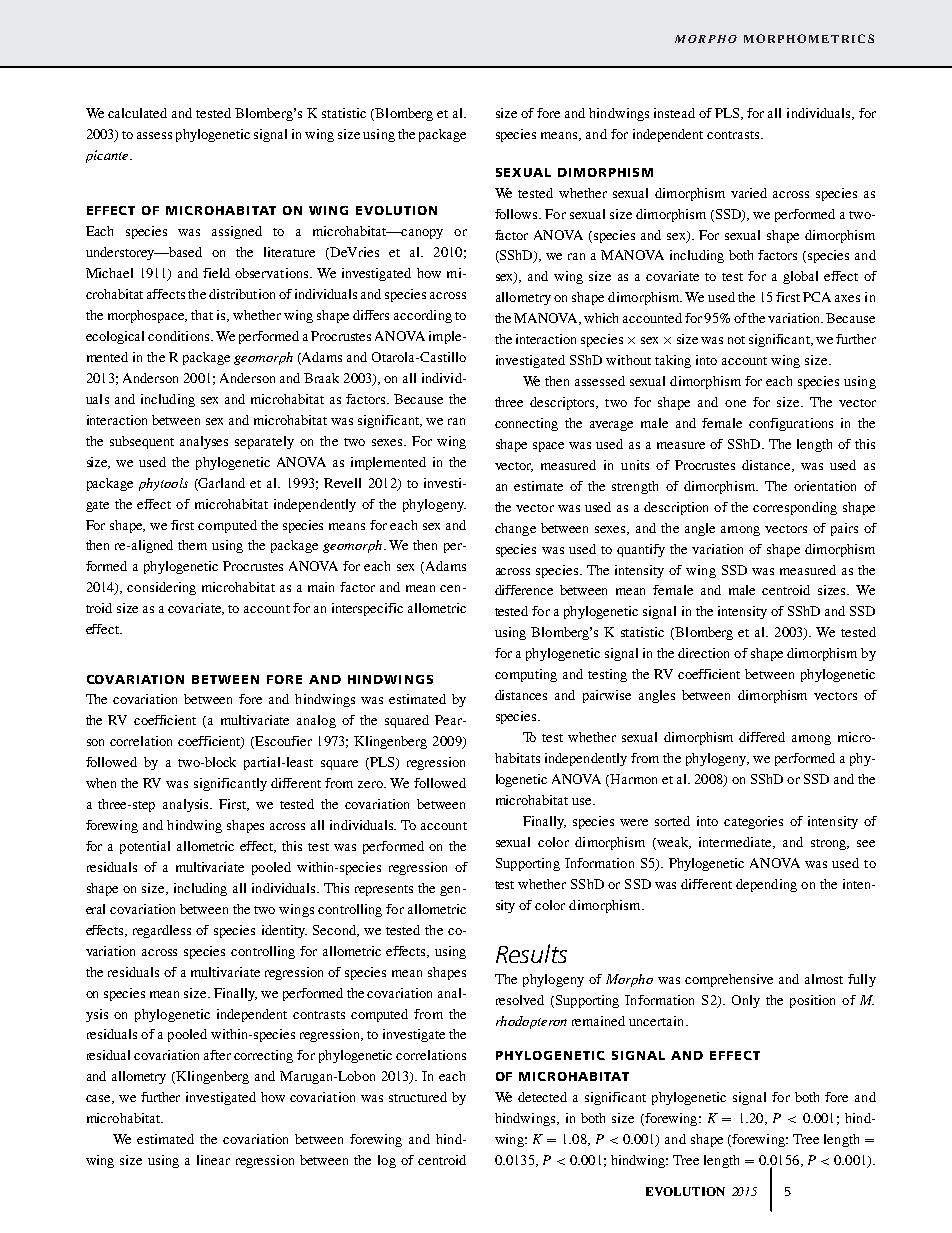 The width and height of the screenshot is (952, 1233). I want to click on considering, so click(161, 588).
